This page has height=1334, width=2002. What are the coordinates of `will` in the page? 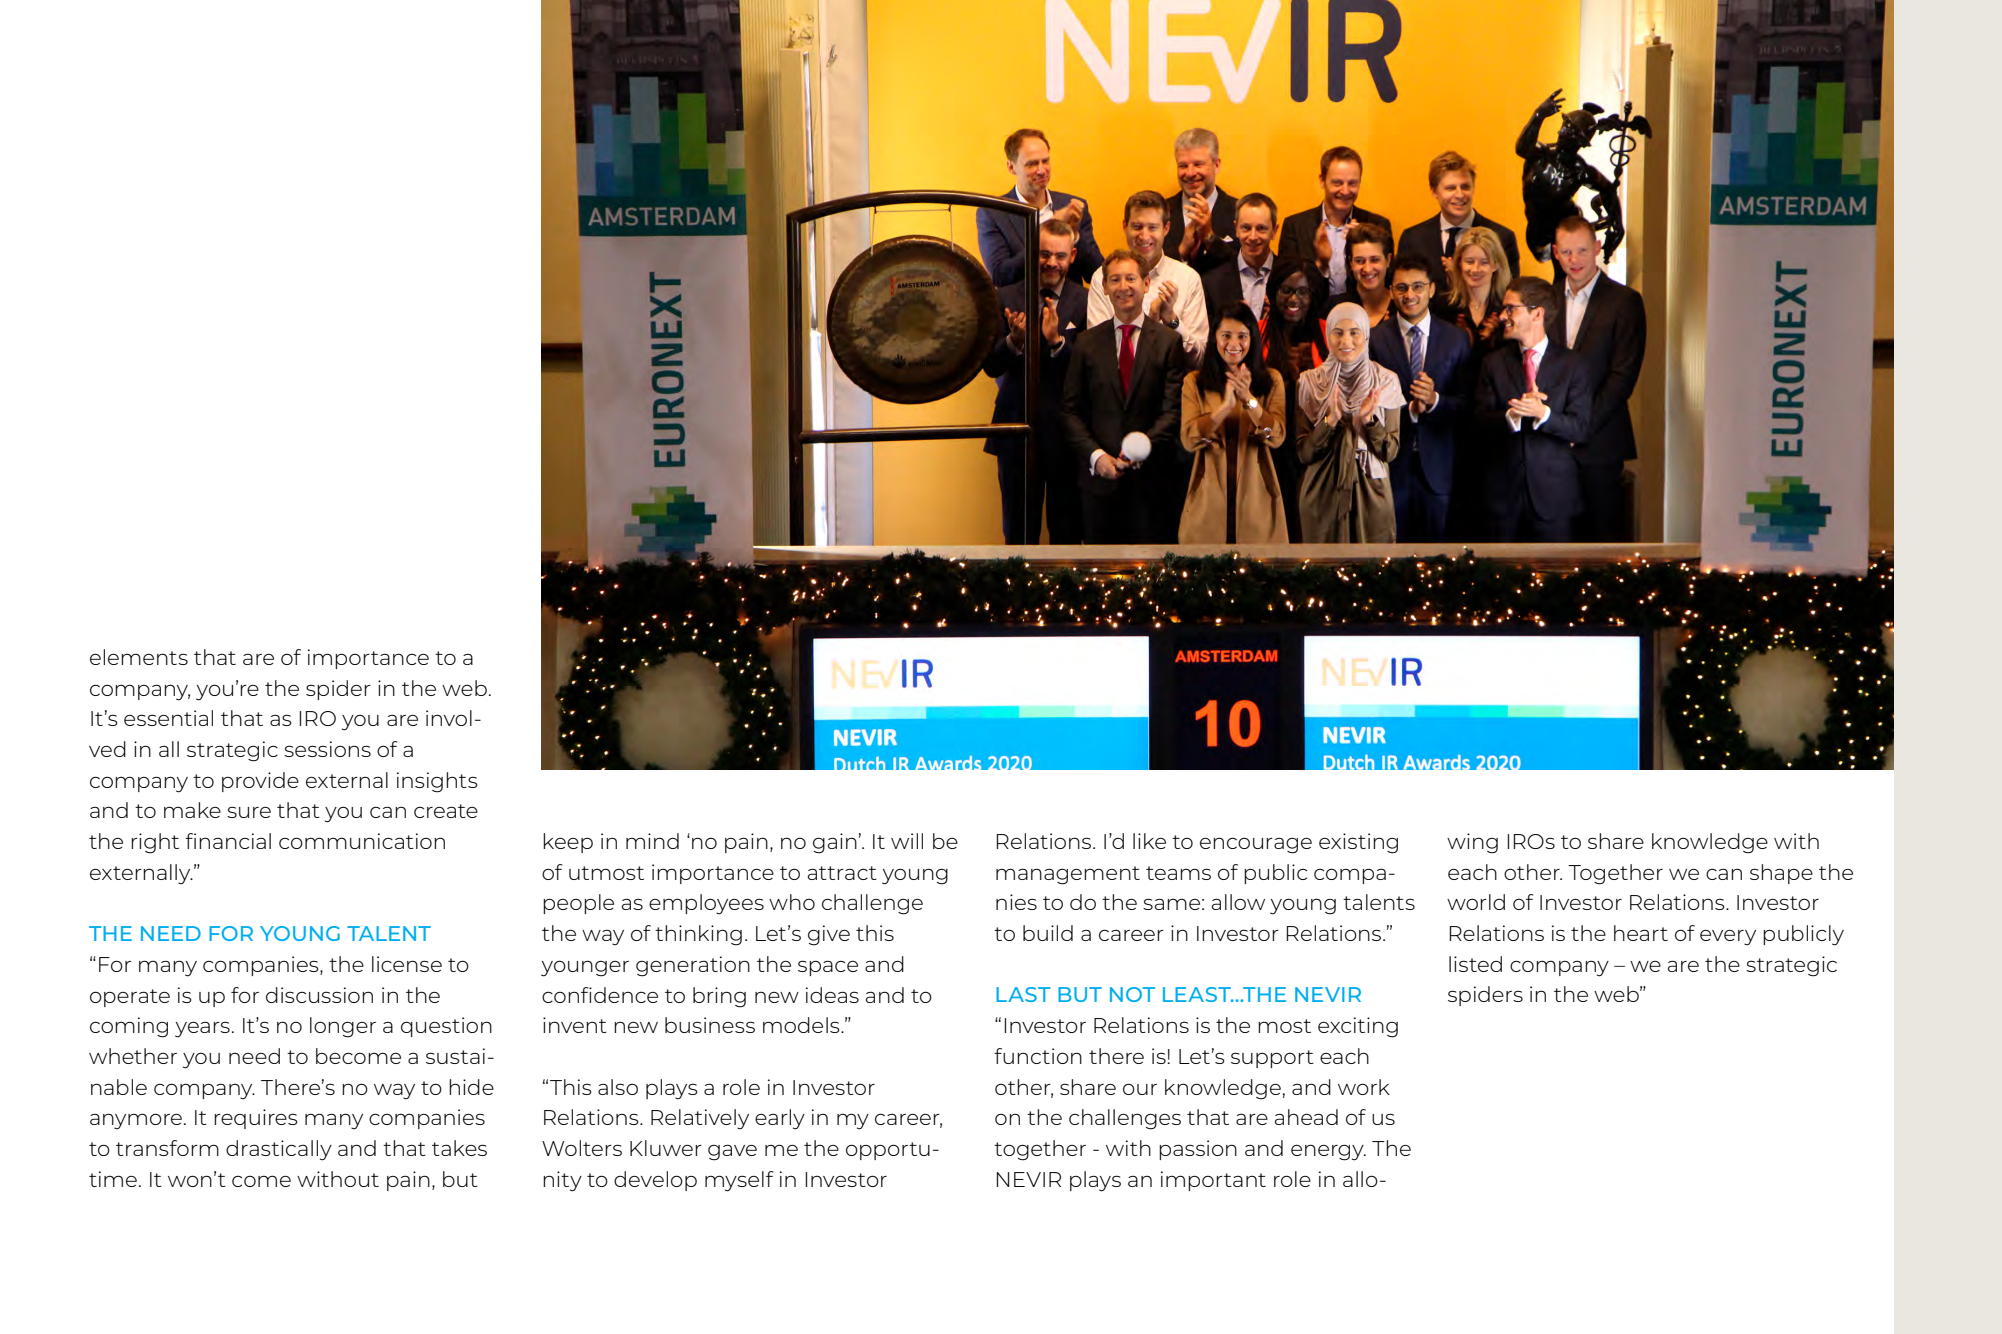 It's located at (907, 841).
